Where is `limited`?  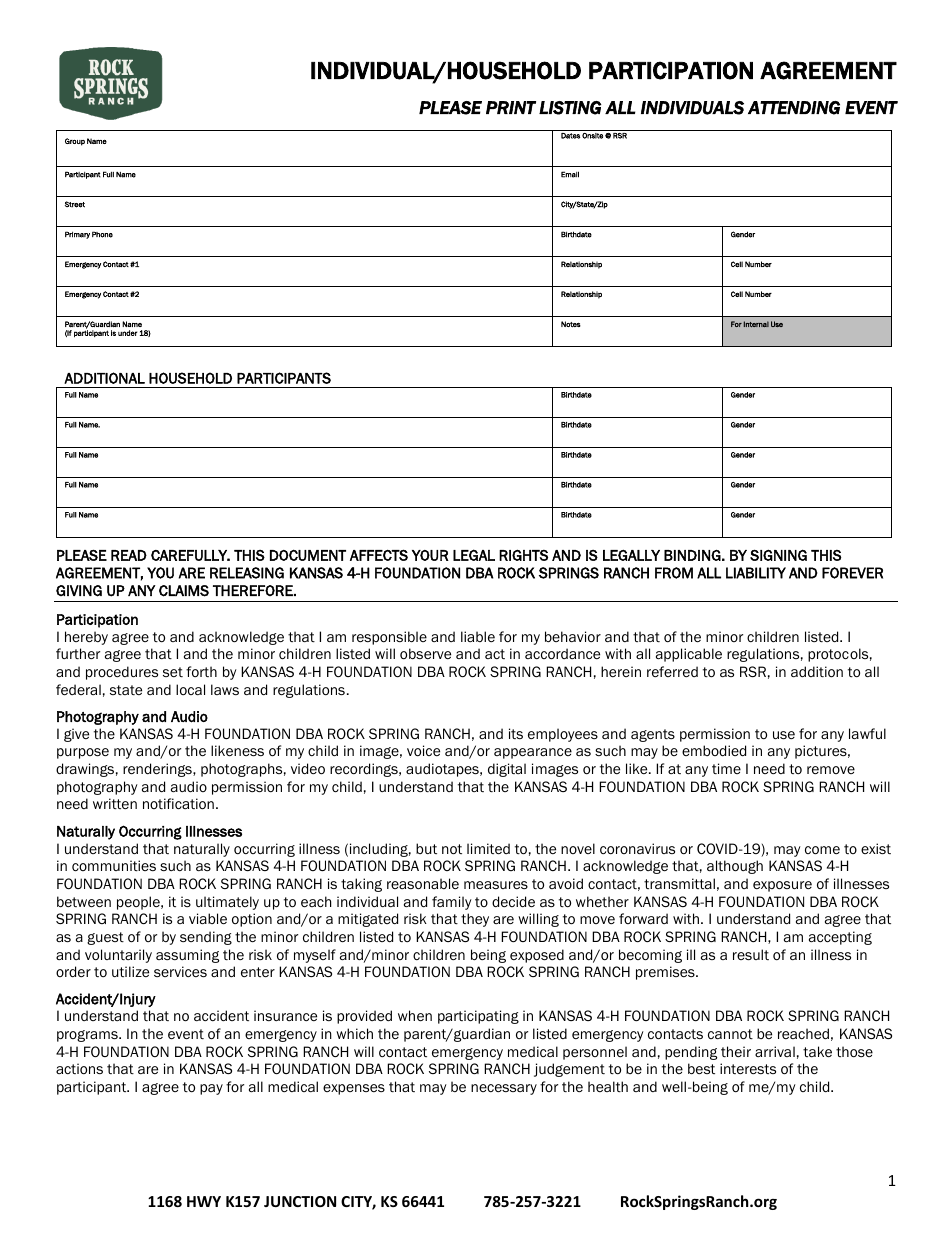
limited is located at coordinates (488, 849).
